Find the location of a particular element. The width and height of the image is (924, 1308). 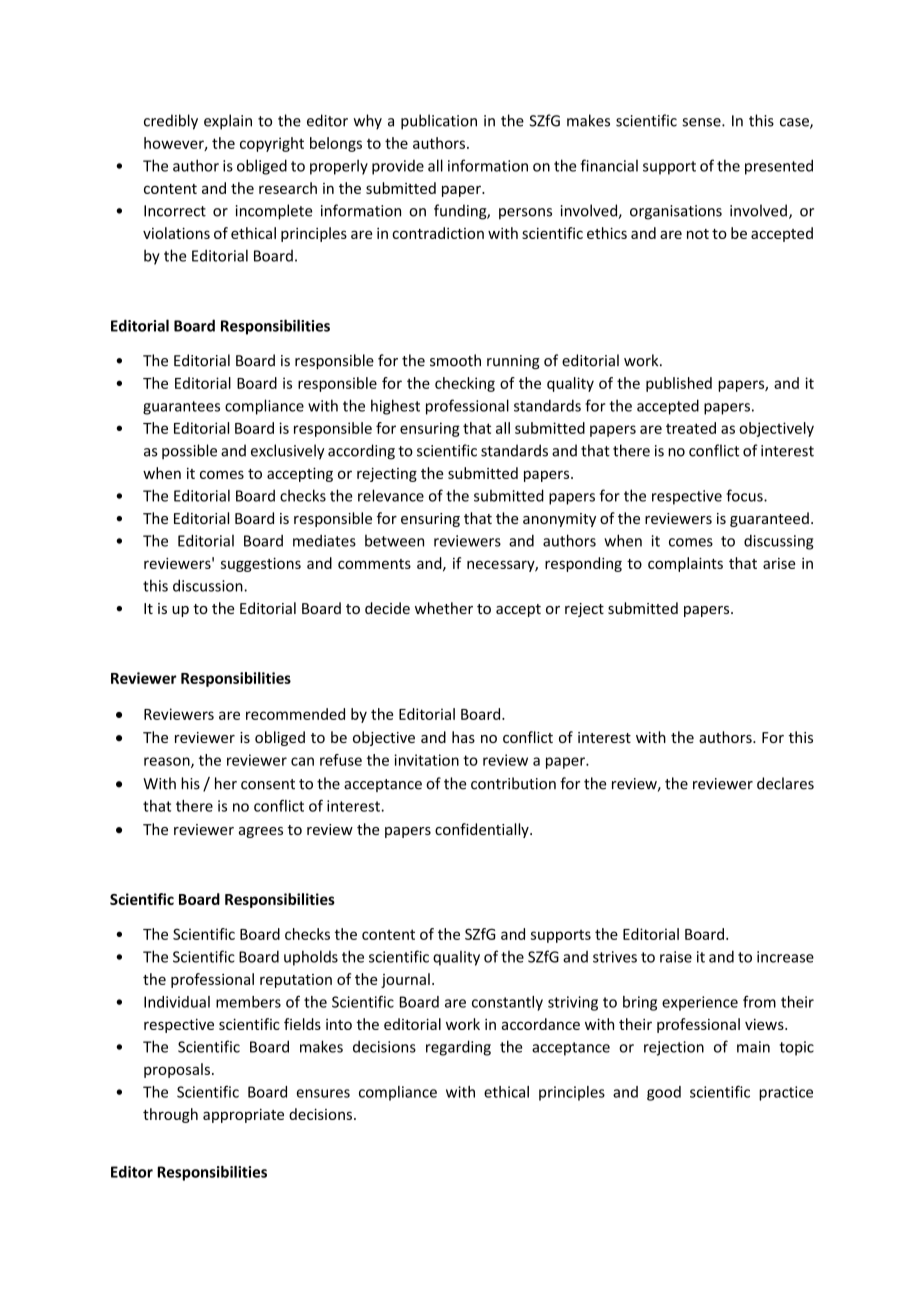

appropriate is located at coordinates (243, 1116).
